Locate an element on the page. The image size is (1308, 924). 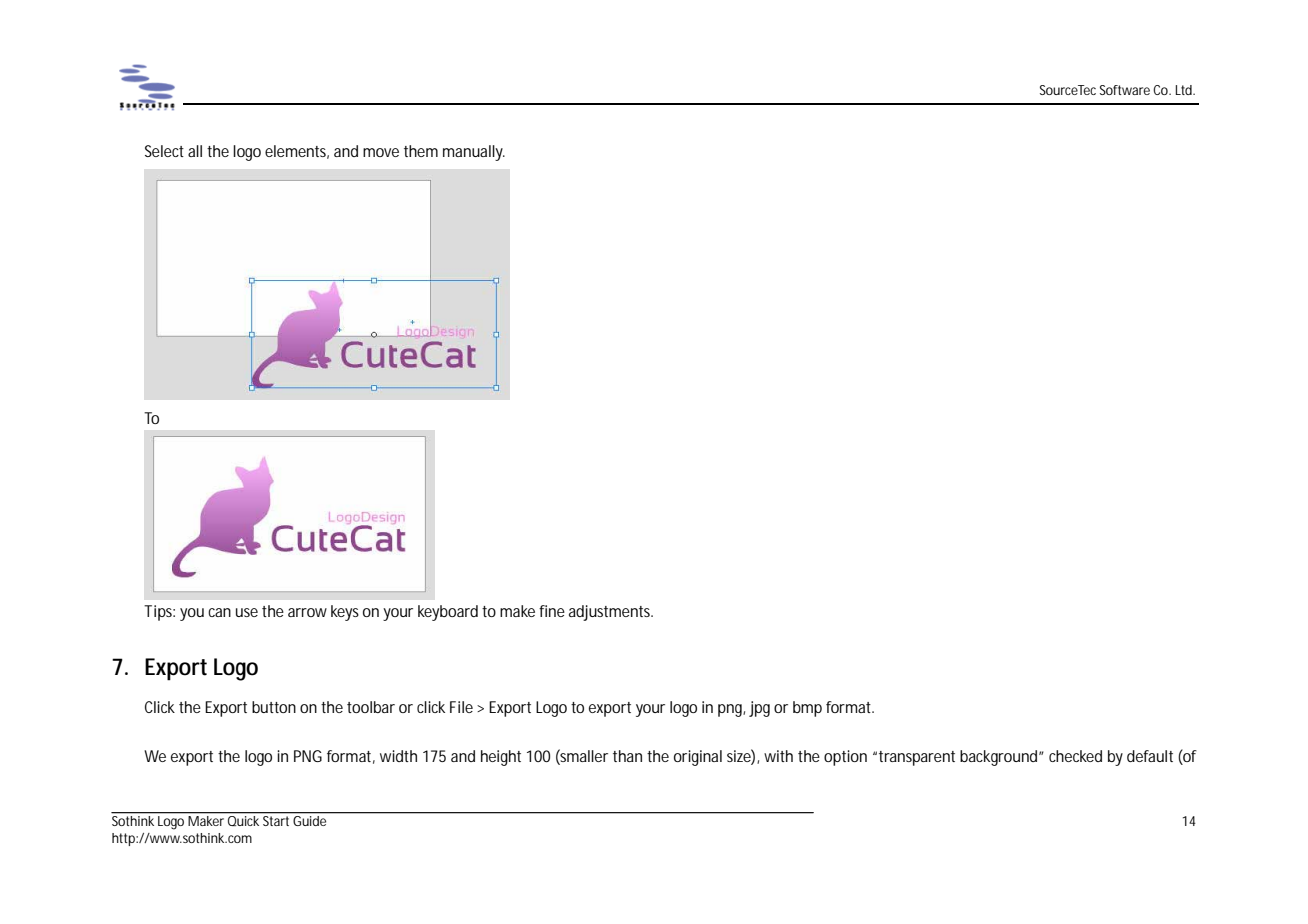
bmp is located at coordinates (807, 709).
